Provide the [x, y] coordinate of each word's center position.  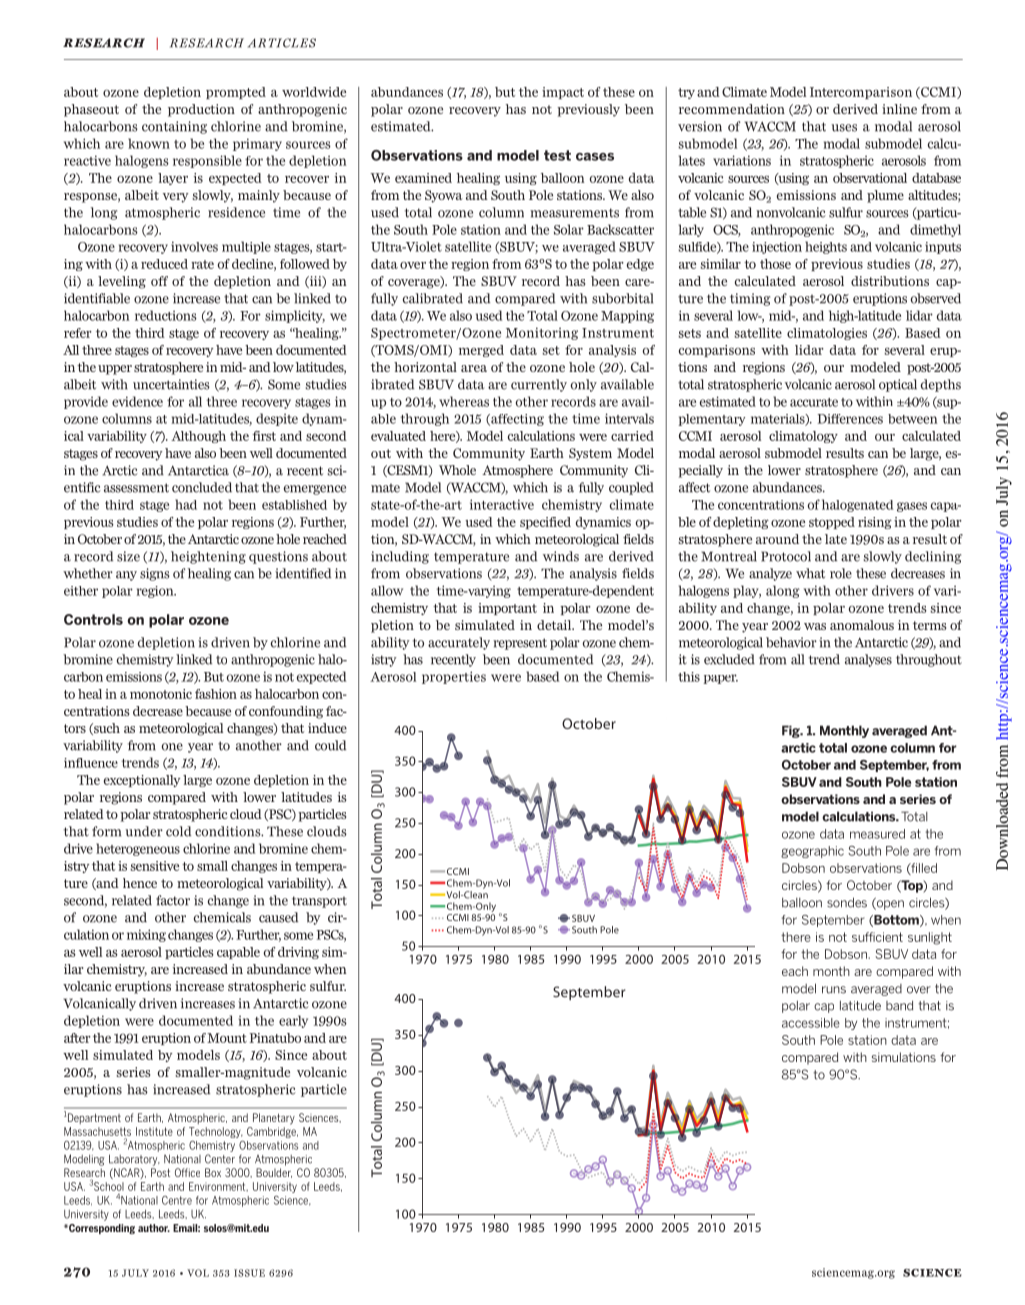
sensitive [155, 866]
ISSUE [249, 1273]
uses [844, 128]
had [186, 504]
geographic [812, 852]
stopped [832, 523]
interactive [502, 504]
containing [174, 127]
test [557, 155]
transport [319, 902]
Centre [177, 1200]
